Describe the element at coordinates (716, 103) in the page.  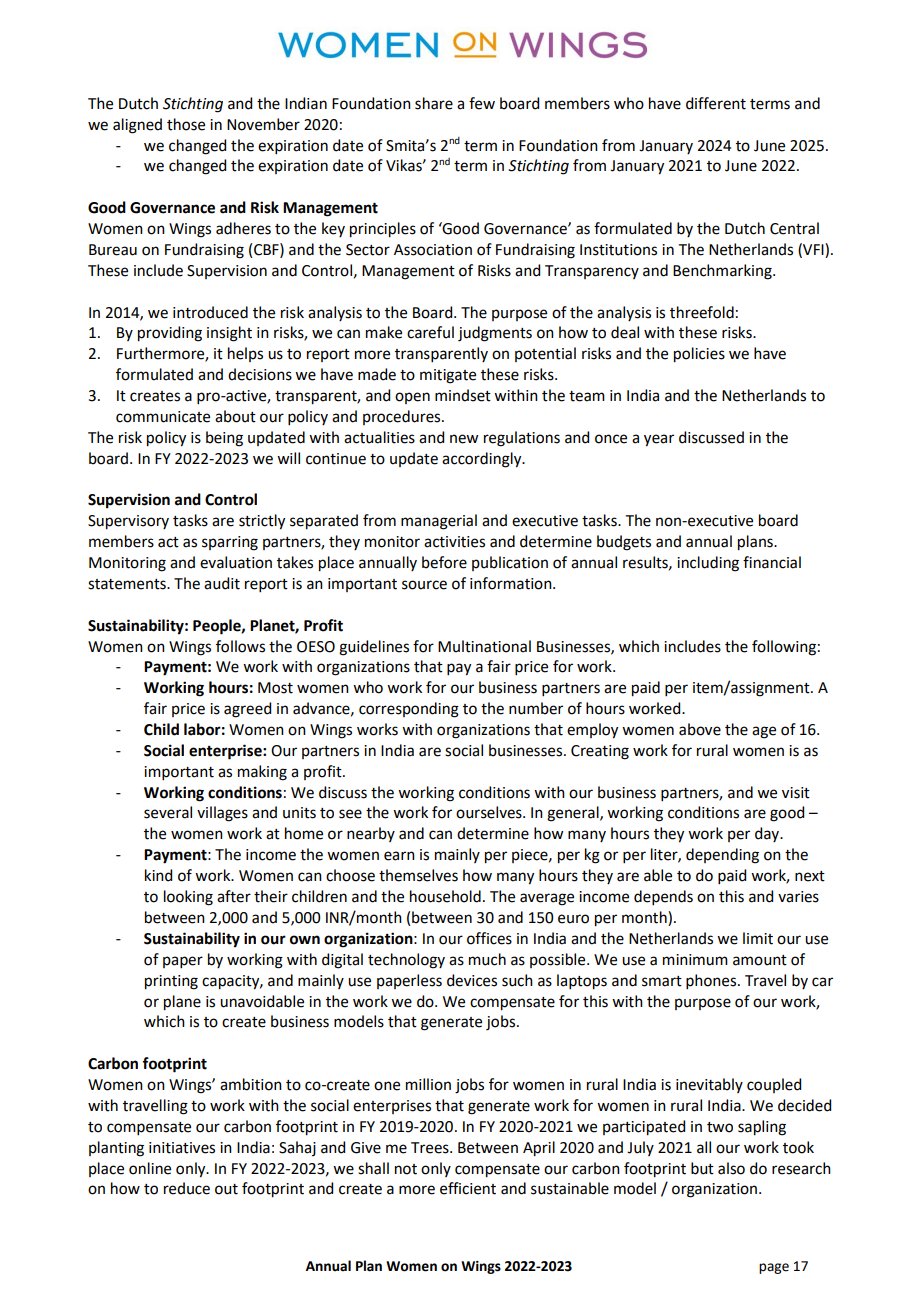
I see `different` at that location.
